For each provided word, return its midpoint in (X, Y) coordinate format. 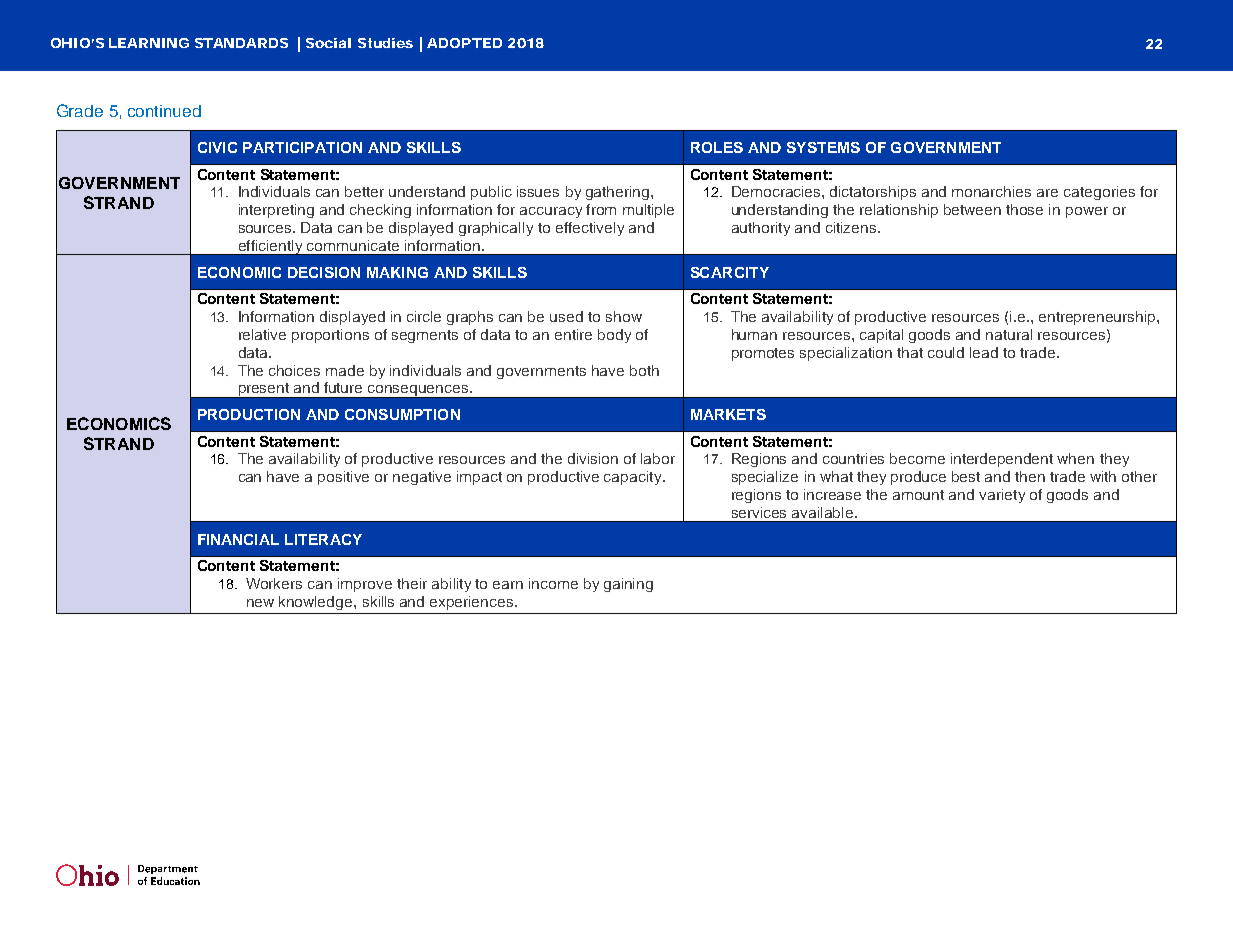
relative (262, 334)
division (593, 458)
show (624, 316)
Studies (385, 43)
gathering (619, 193)
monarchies (991, 191)
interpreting (276, 211)
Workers (274, 583)
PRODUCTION (249, 414)
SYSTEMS (823, 147)
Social (328, 43)
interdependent (1002, 460)
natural (1009, 334)
